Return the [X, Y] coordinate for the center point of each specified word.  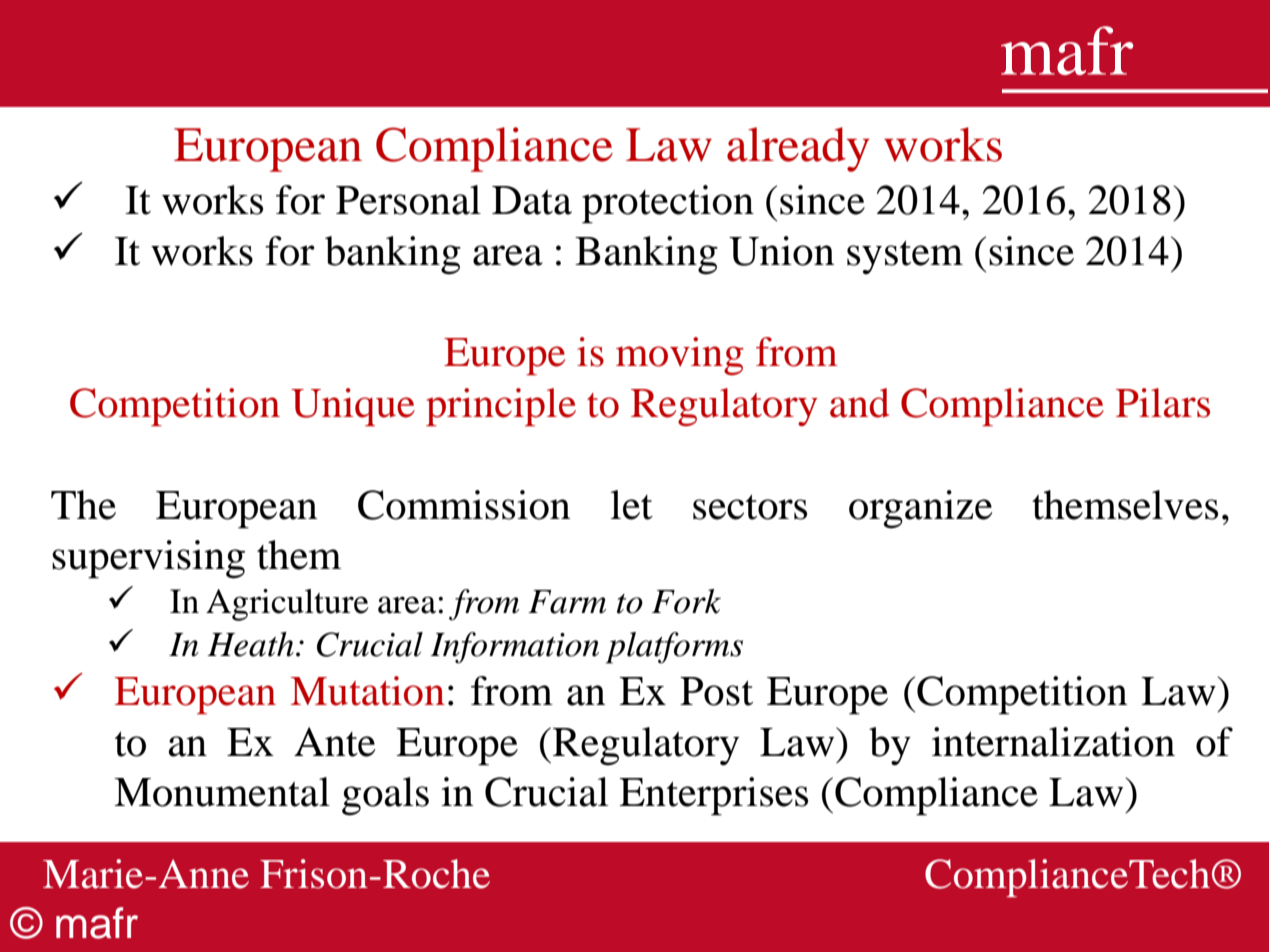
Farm [567, 602]
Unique [353, 407]
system [905, 257]
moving [680, 356]
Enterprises [713, 796]
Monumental [222, 792]
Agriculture [287, 605]
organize [921, 509]
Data [532, 200]
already [798, 149]
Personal [408, 200]
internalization [1053, 742]
